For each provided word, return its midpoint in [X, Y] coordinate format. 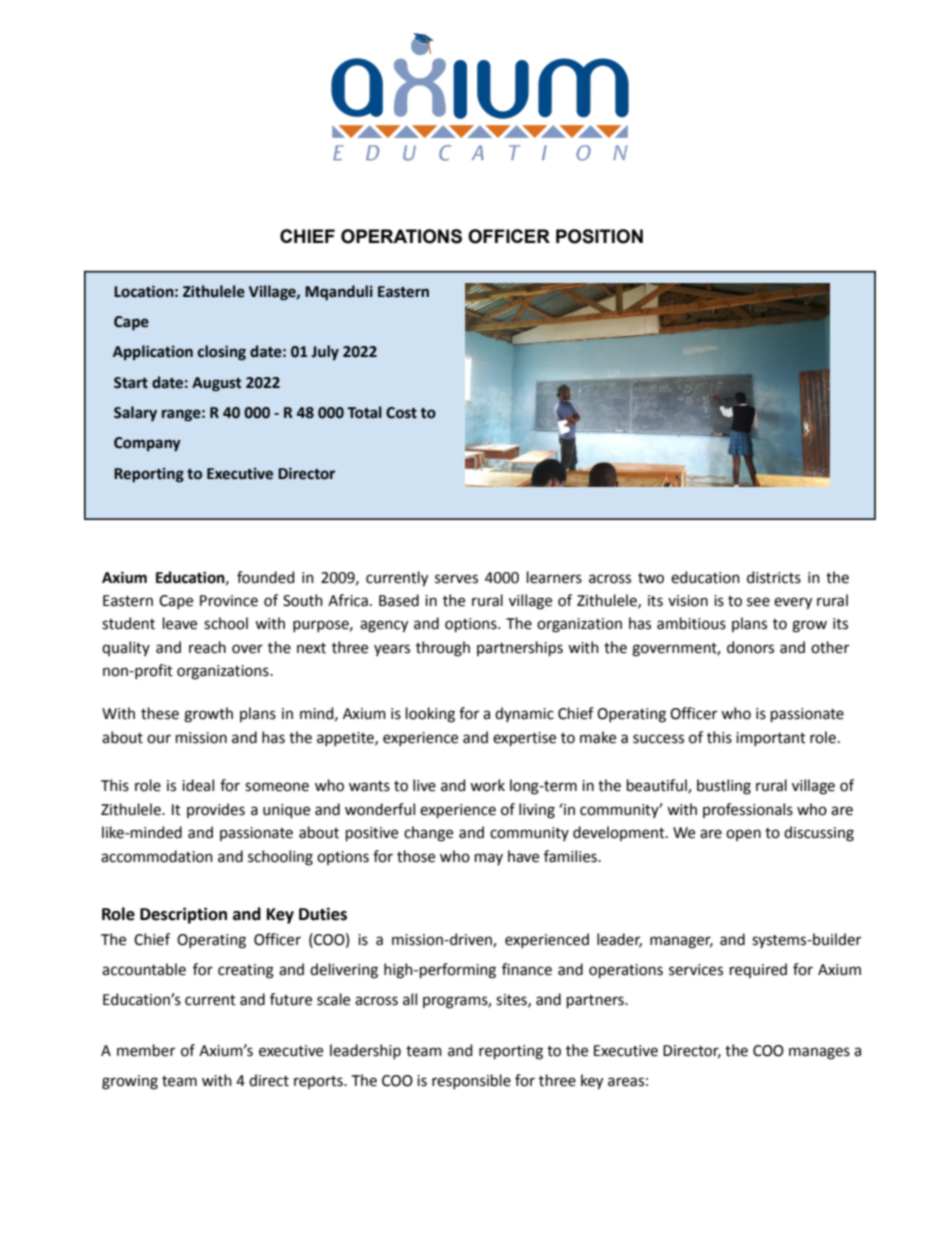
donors [750, 647]
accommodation [157, 856]
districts [774, 577]
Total [364, 412]
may [489, 859]
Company [147, 444]
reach [207, 647]
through [443, 649]
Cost [401, 413]
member [146, 1050]
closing [222, 353]
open [743, 835]
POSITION [599, 236]
